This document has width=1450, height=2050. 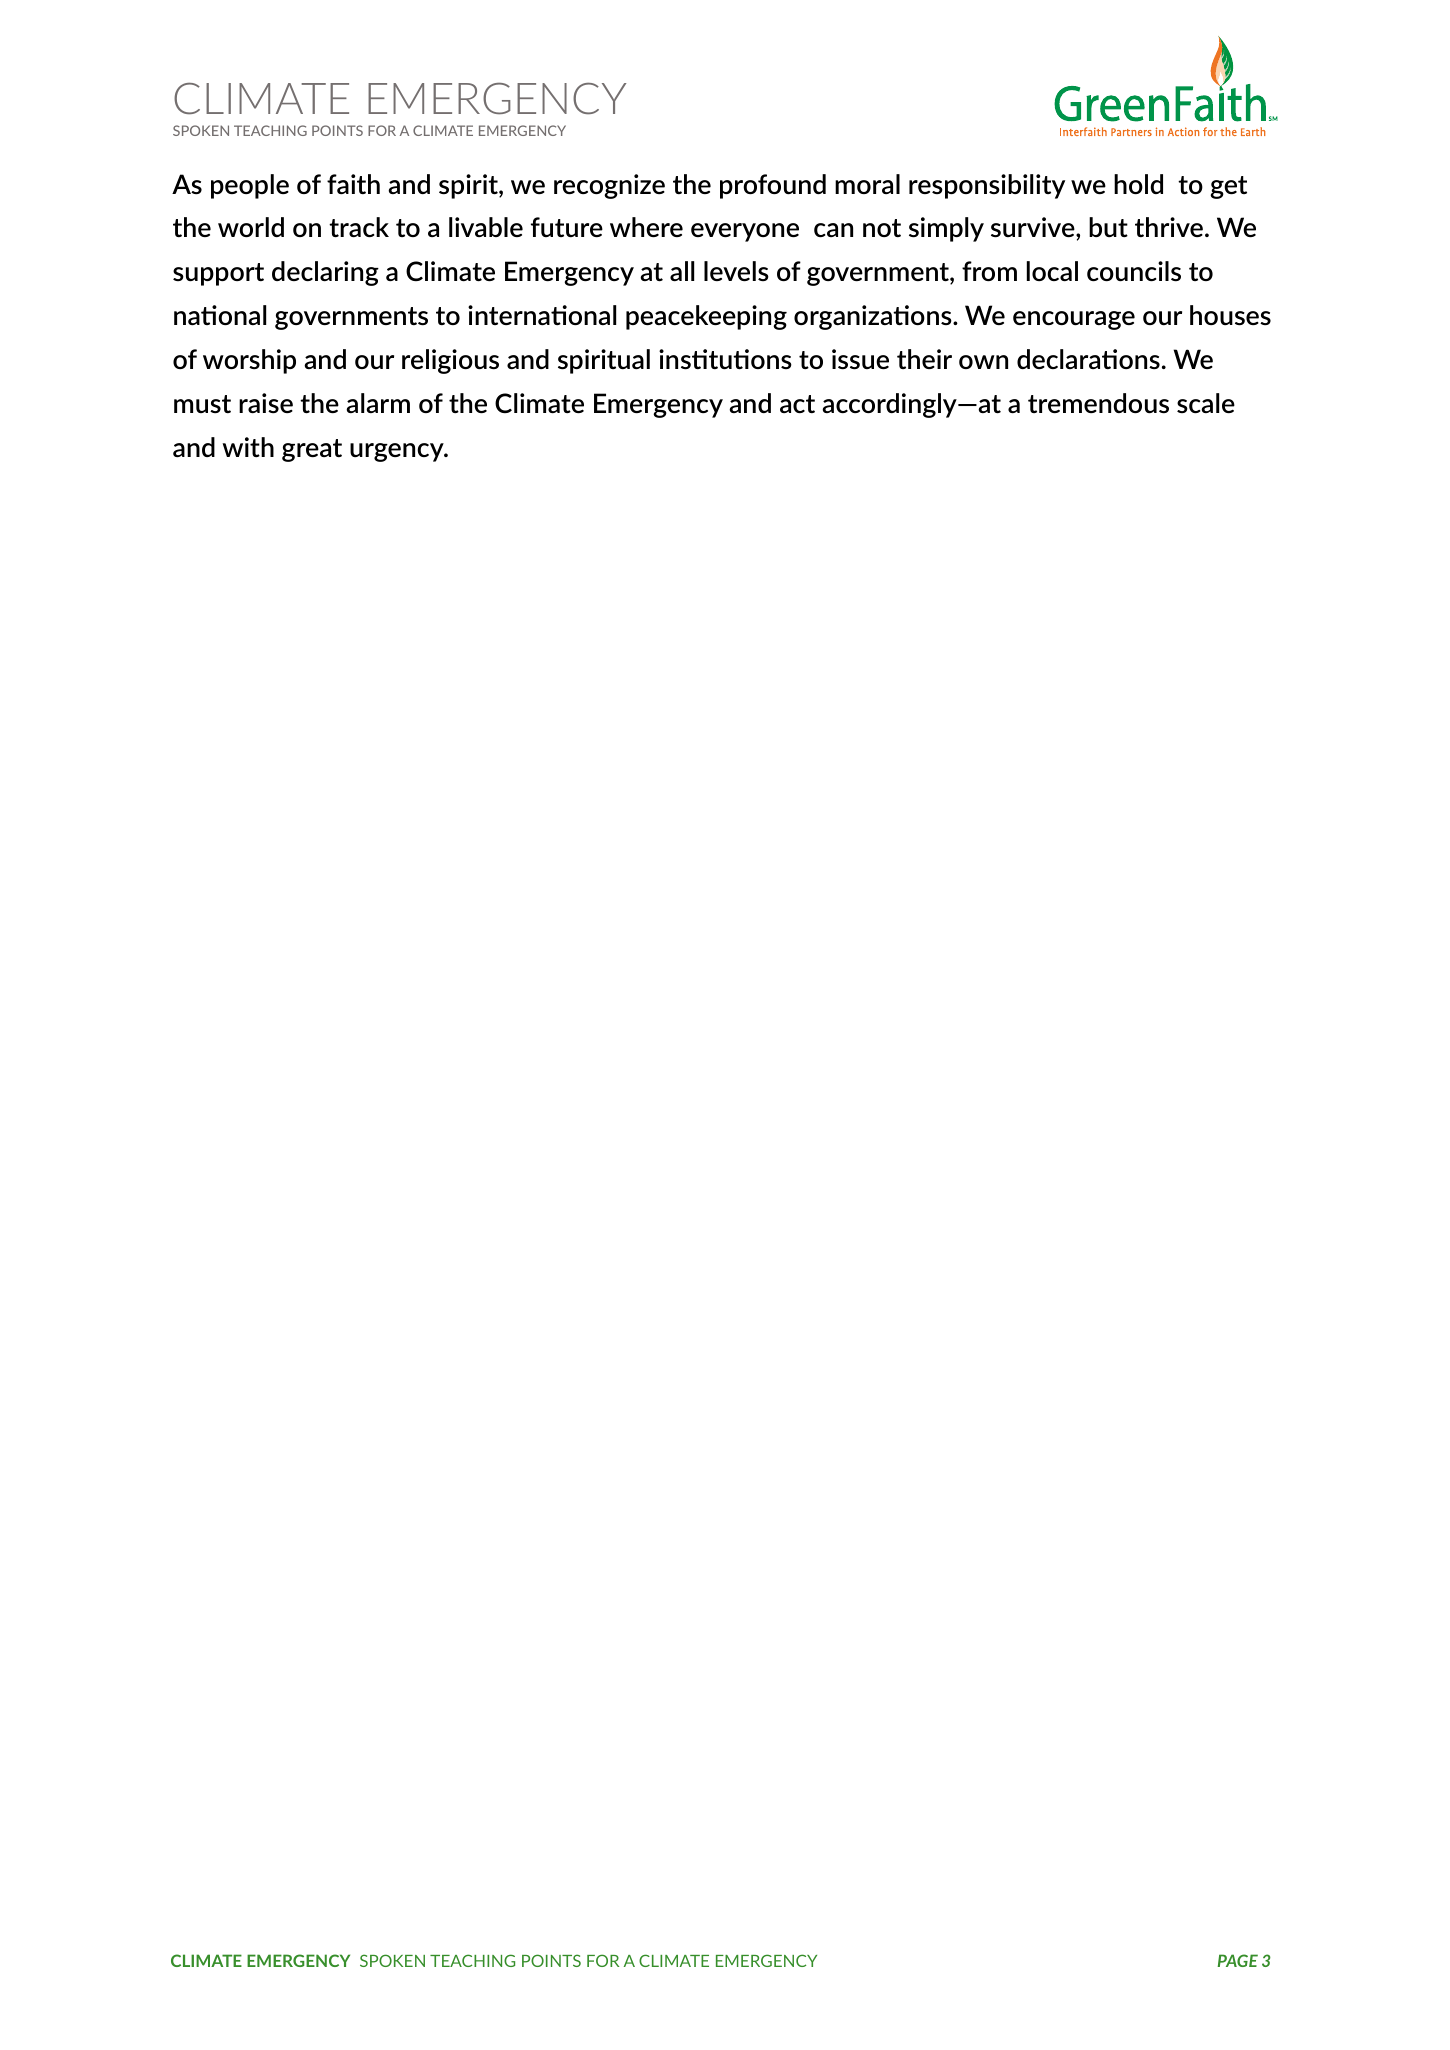 What do you see at coordinates (745, 232) in the document?
I see `everyone` at bounding box center [745, 232].
